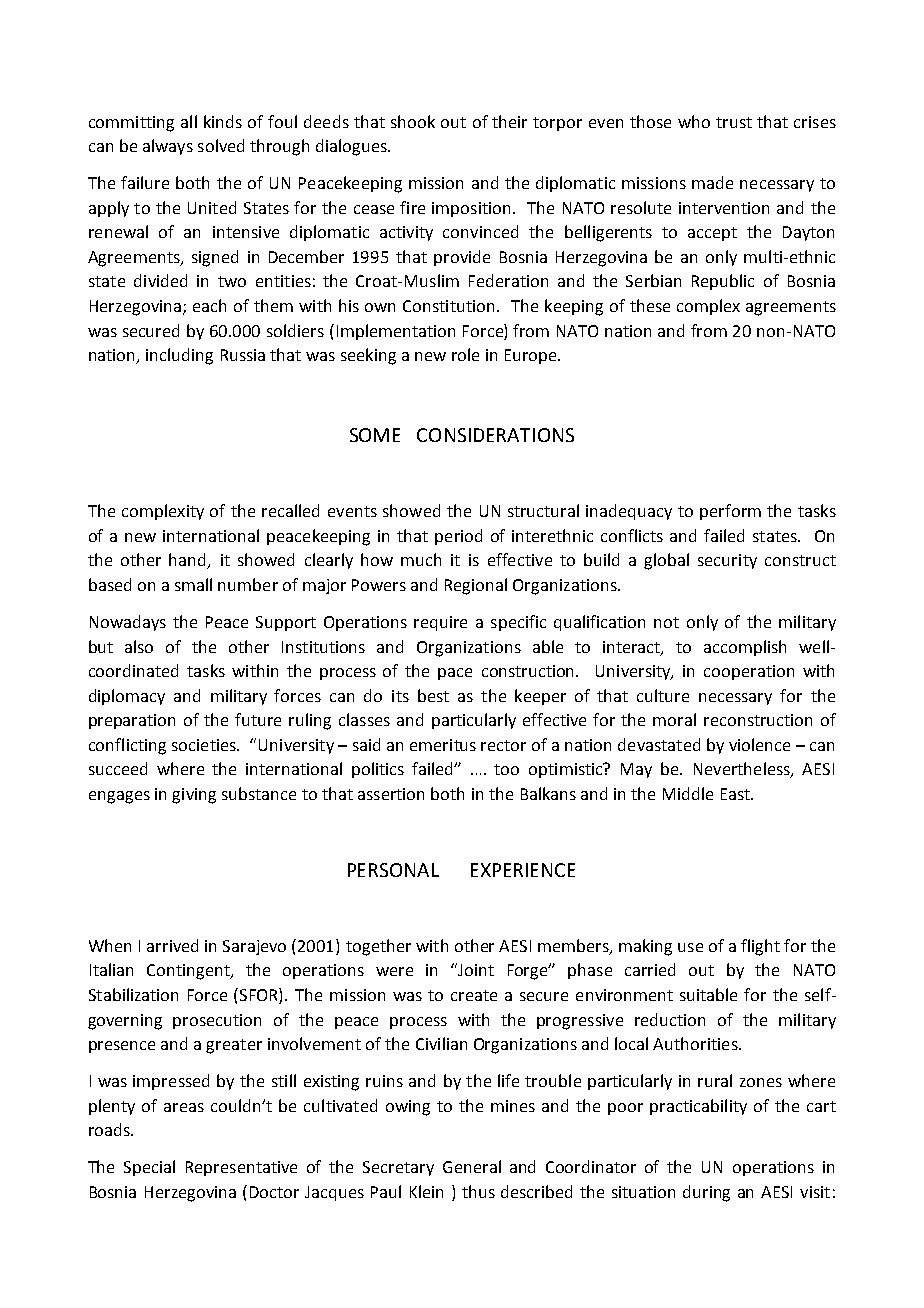  Describe the element at coordinates (734, 122) in the screenshot. I see `trust` at that location.
